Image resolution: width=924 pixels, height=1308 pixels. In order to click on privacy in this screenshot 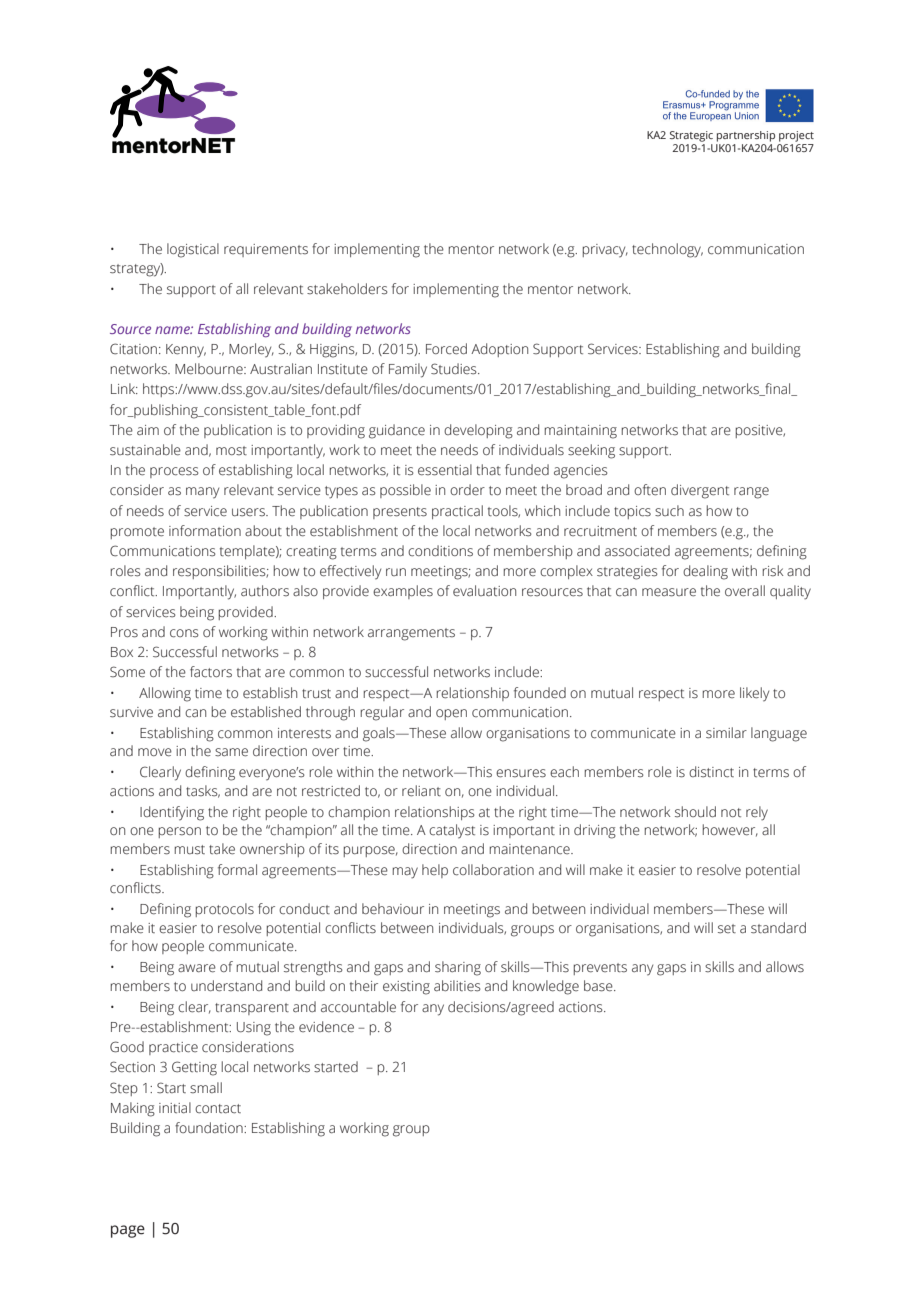, I will do `click(605, 251)`.
